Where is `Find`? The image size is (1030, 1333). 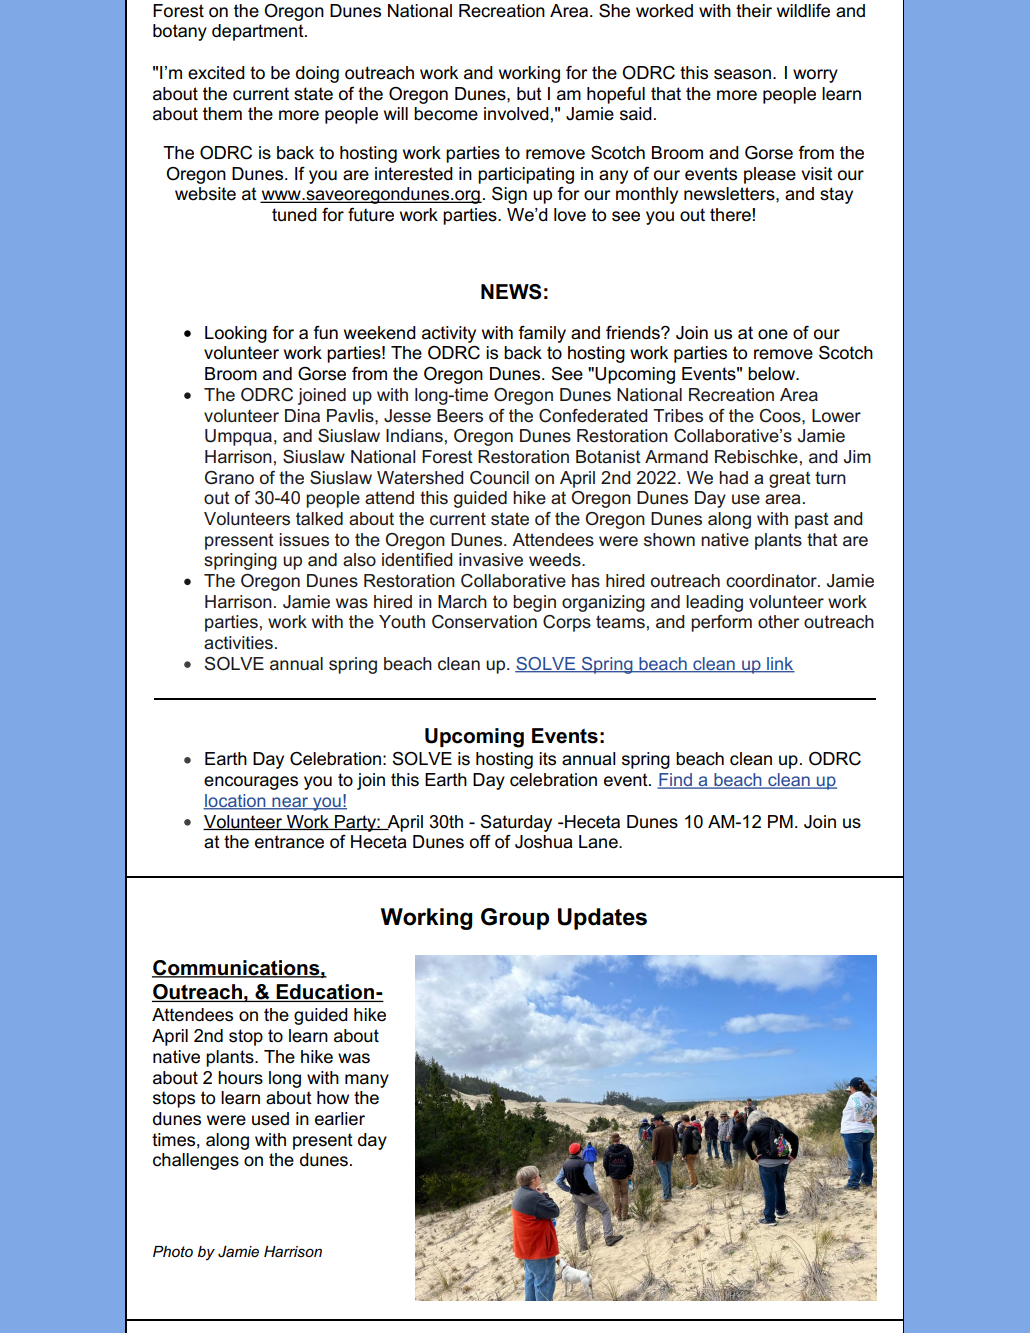 Find is located at coordinates (675, 781).
